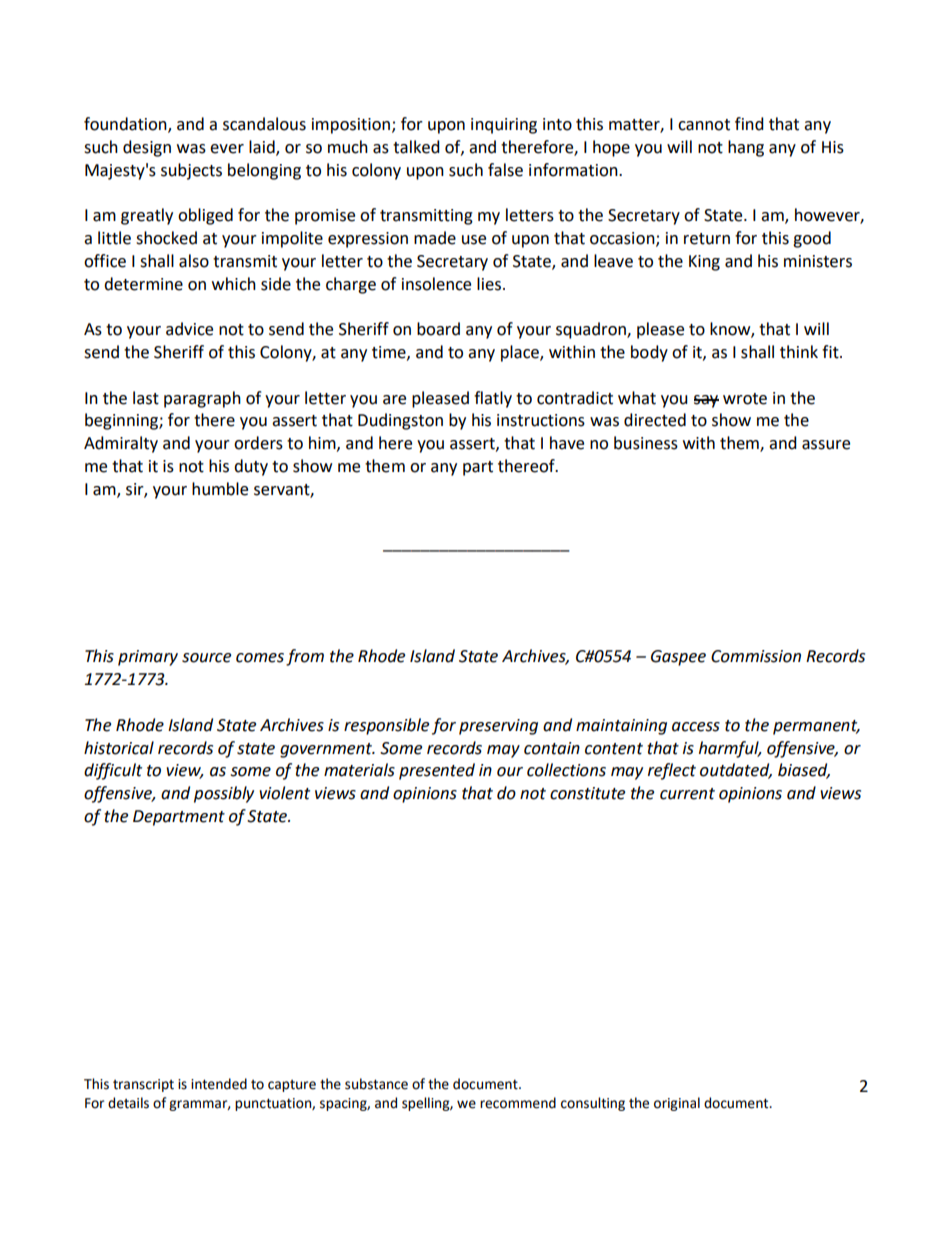  I want to click on assure, so click(826, 445).
